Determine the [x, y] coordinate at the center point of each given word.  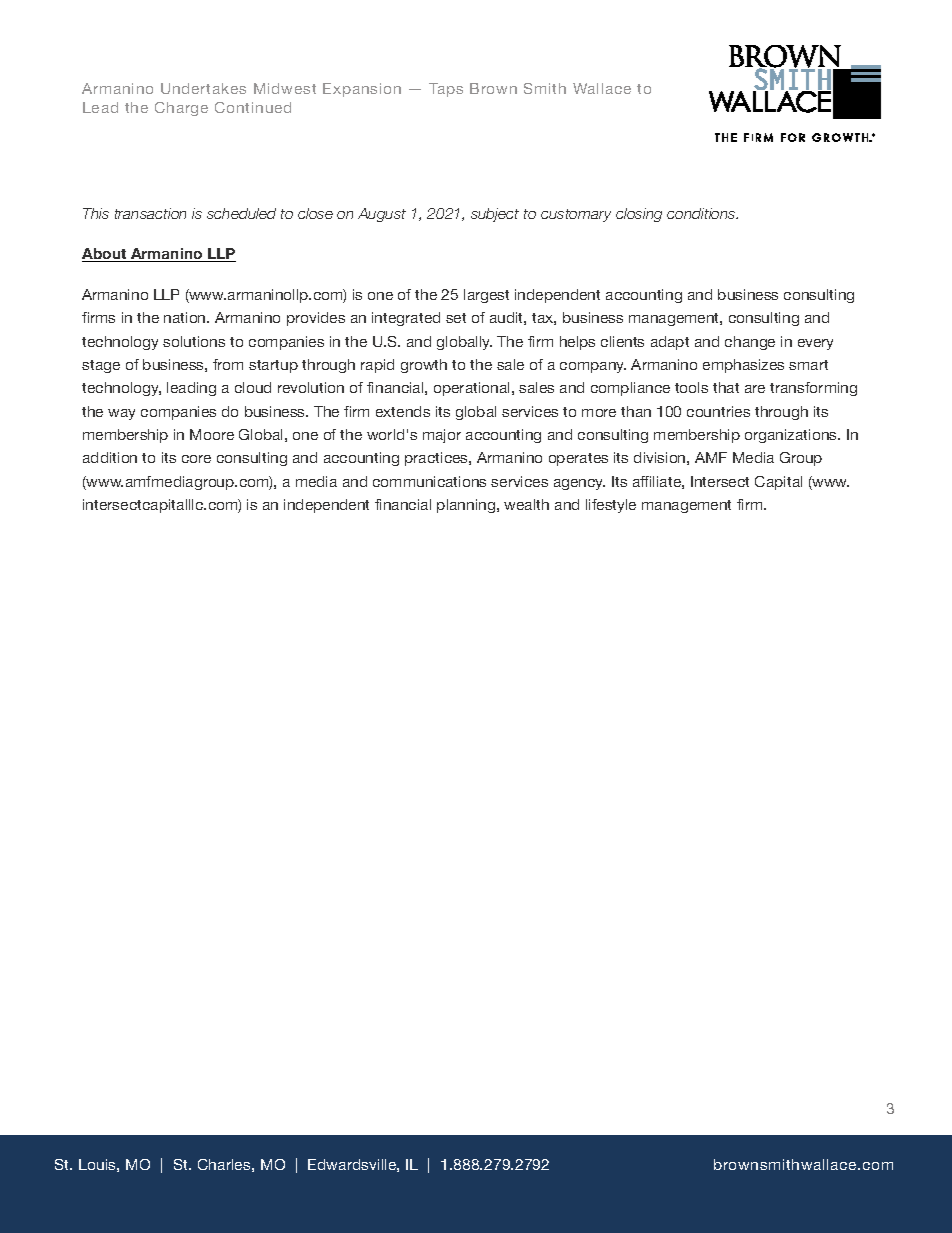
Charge [181, 109]
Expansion [362, 90]
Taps [446, 90]
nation [186, 317]
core [196, 459]
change [750, 343]
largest [486, 296]
